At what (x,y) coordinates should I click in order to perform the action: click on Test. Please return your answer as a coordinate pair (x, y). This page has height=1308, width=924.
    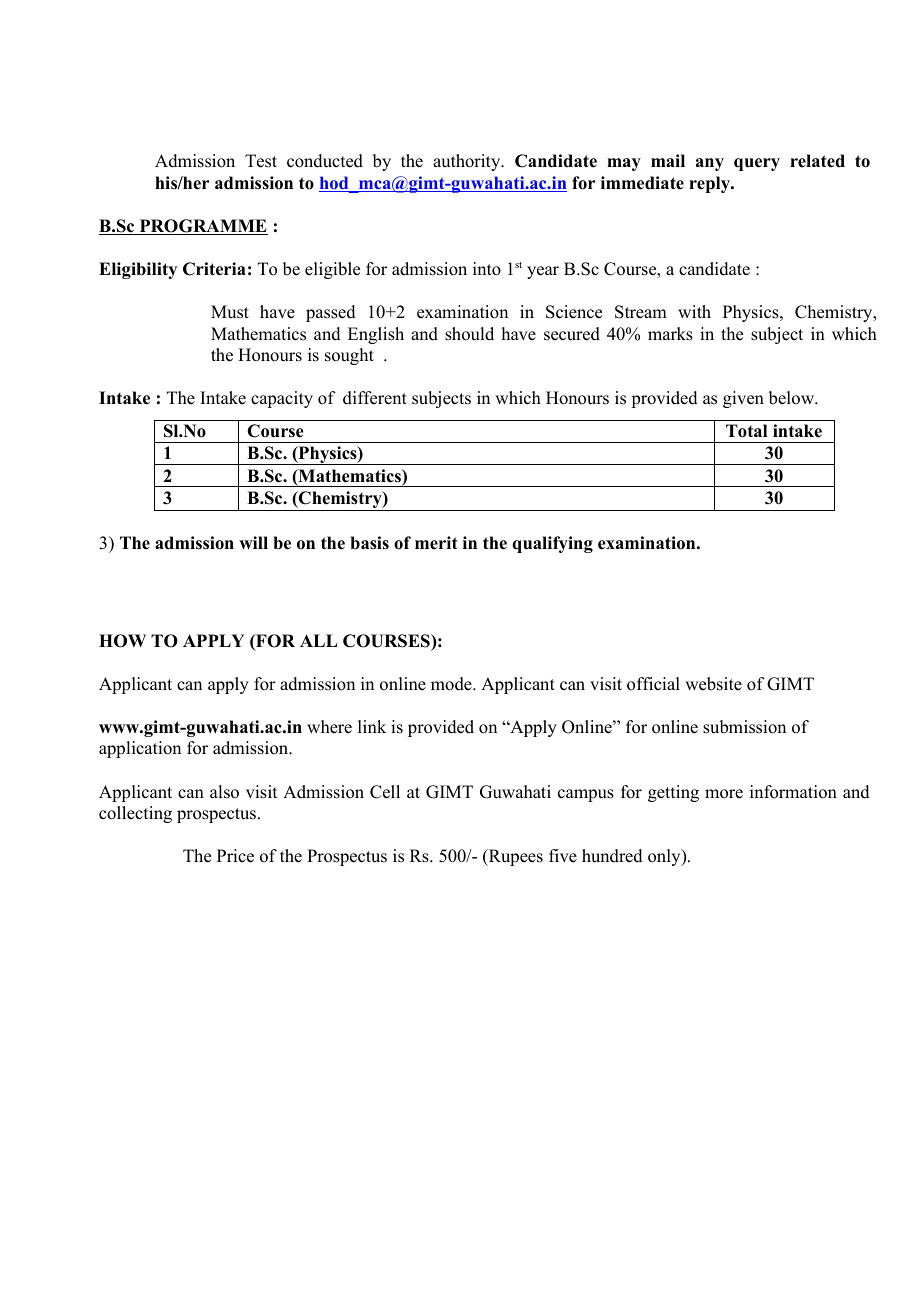
    Looking at the image, I should click on (261, 161).
